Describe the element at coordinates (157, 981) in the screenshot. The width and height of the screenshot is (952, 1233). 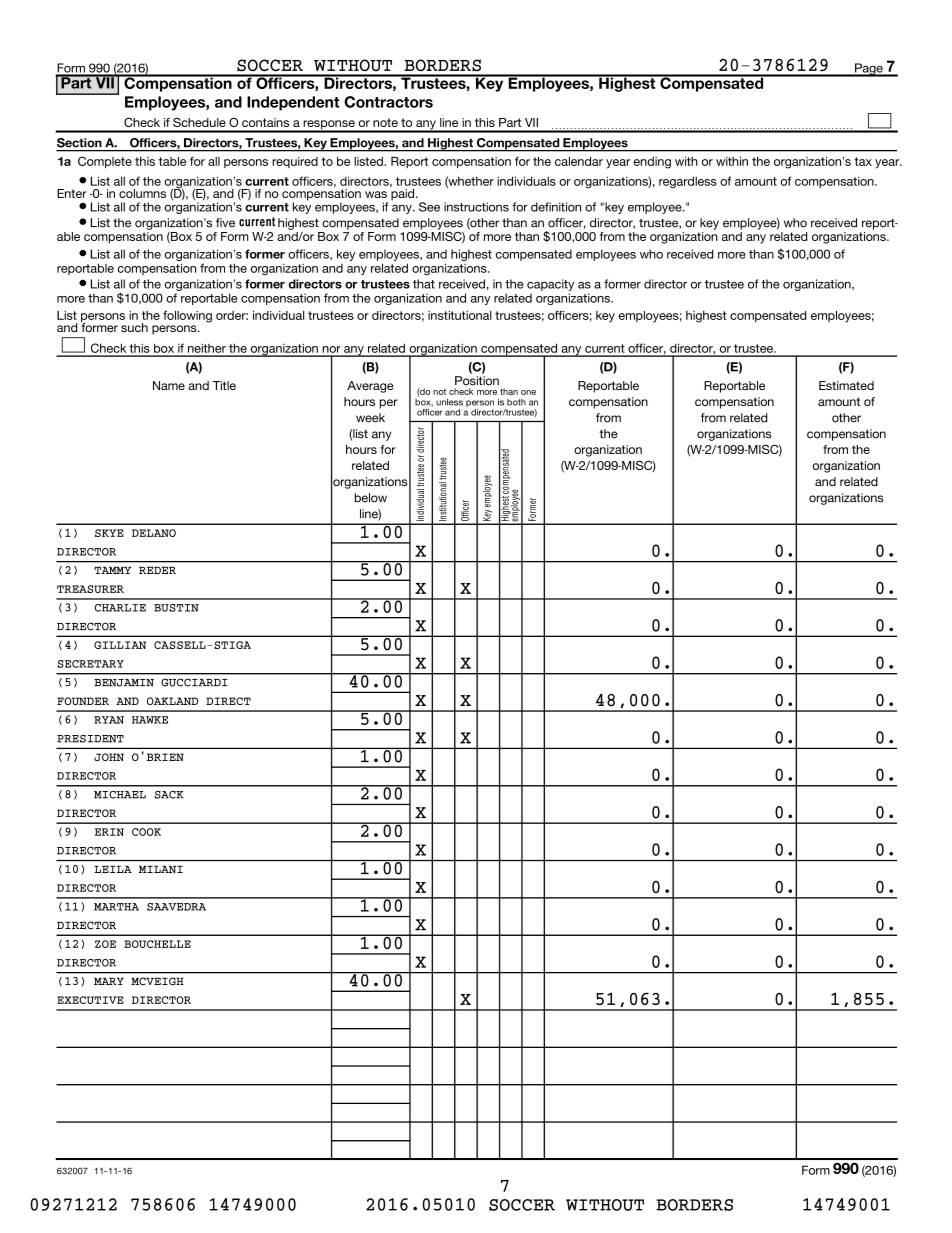
I see `MCVEIGH` at that location.
